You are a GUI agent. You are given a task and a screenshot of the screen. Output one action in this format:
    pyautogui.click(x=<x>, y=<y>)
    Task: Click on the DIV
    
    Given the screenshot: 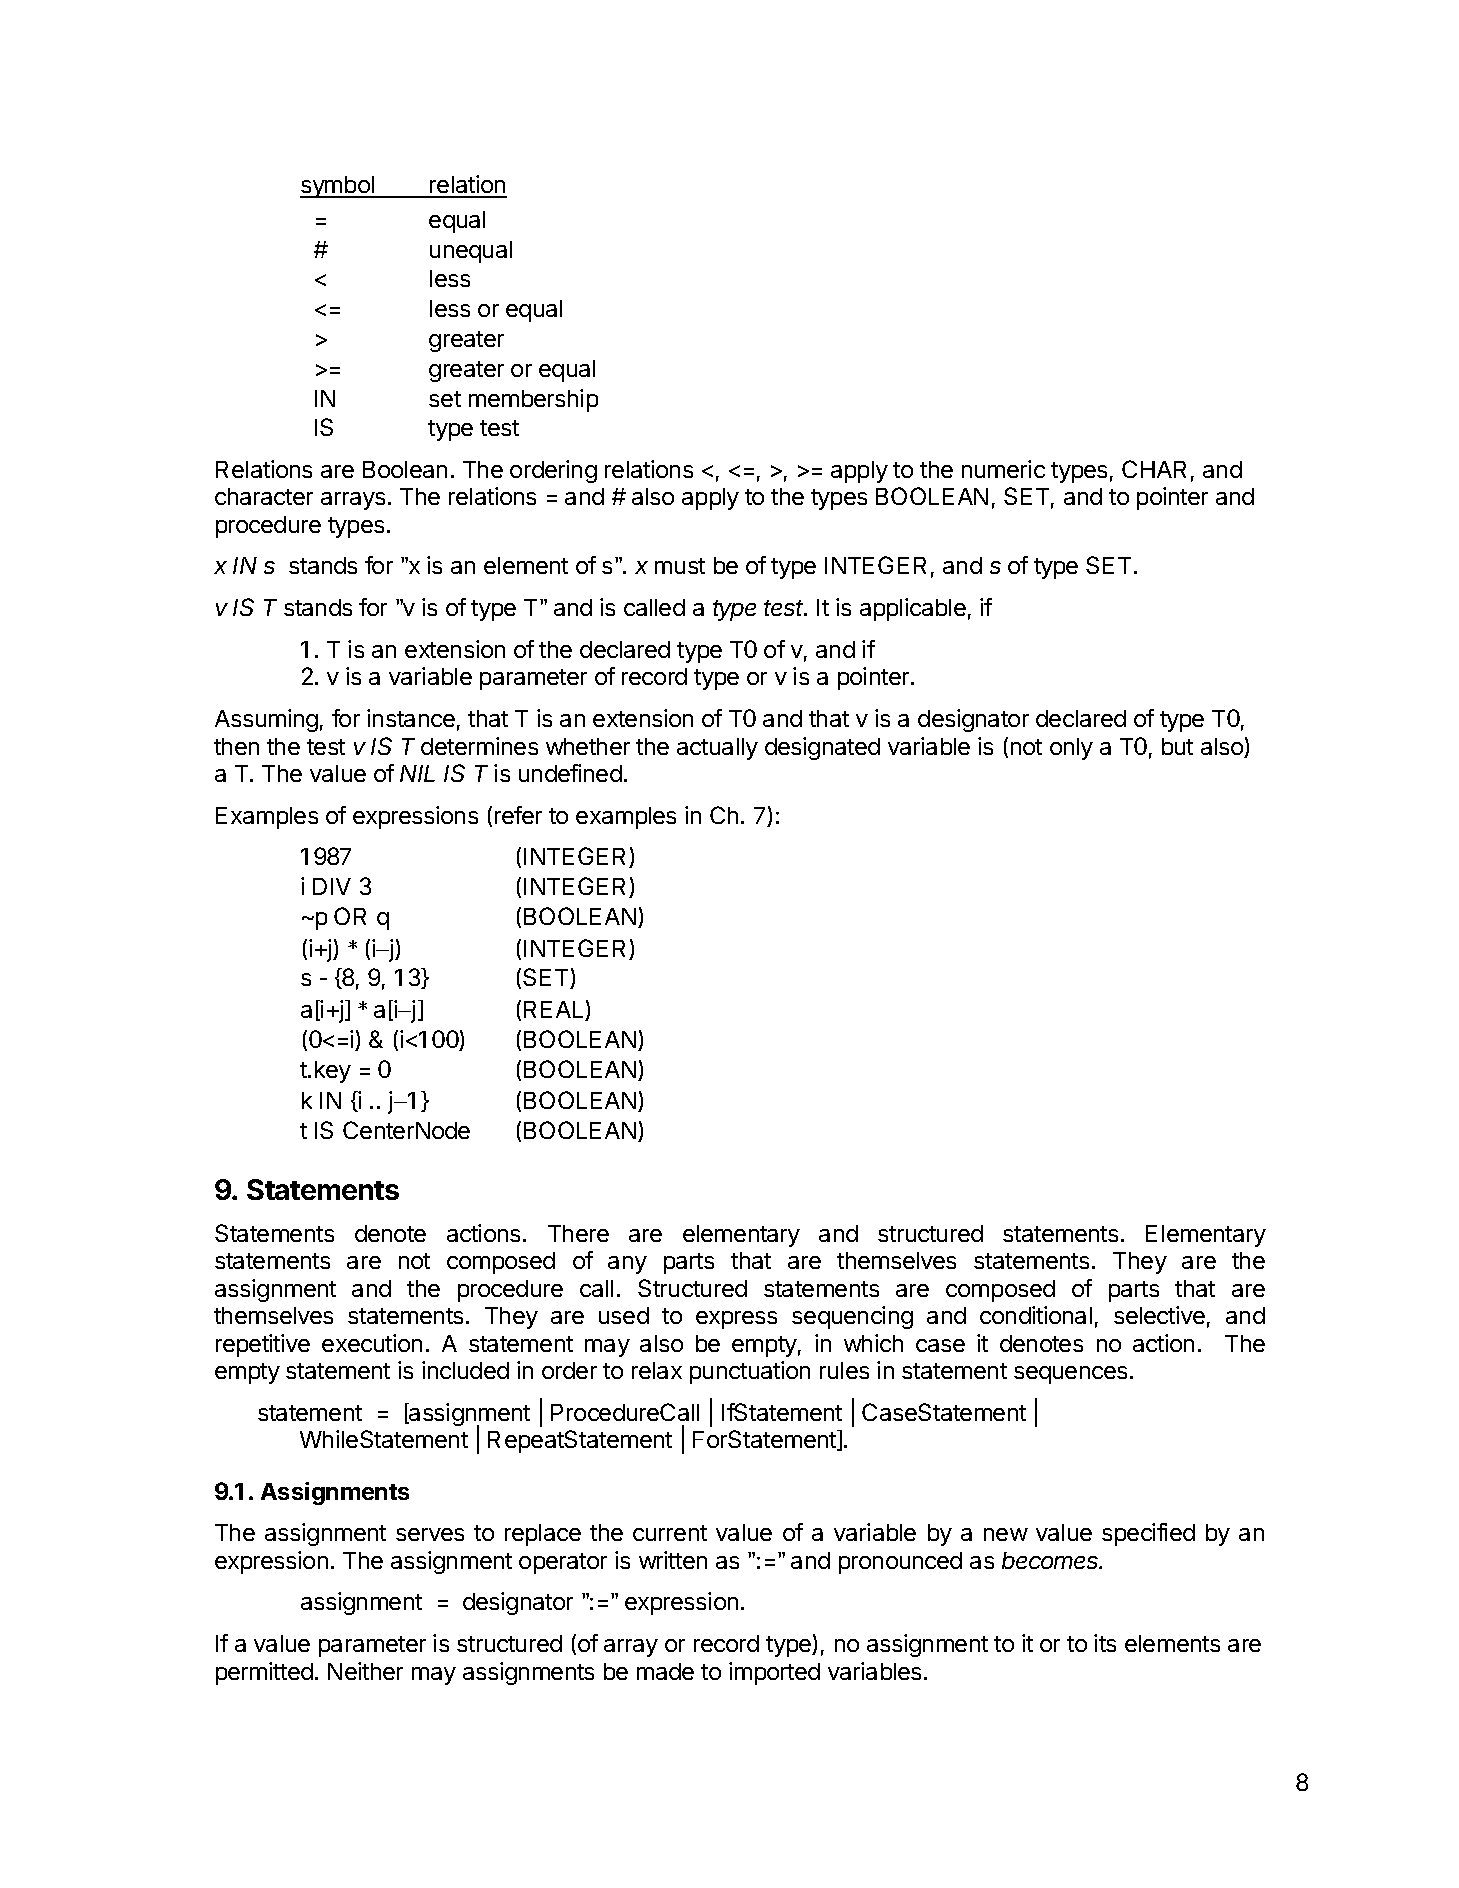 What is the action you would take?
    pyautogui.click(x=332, y=886)
